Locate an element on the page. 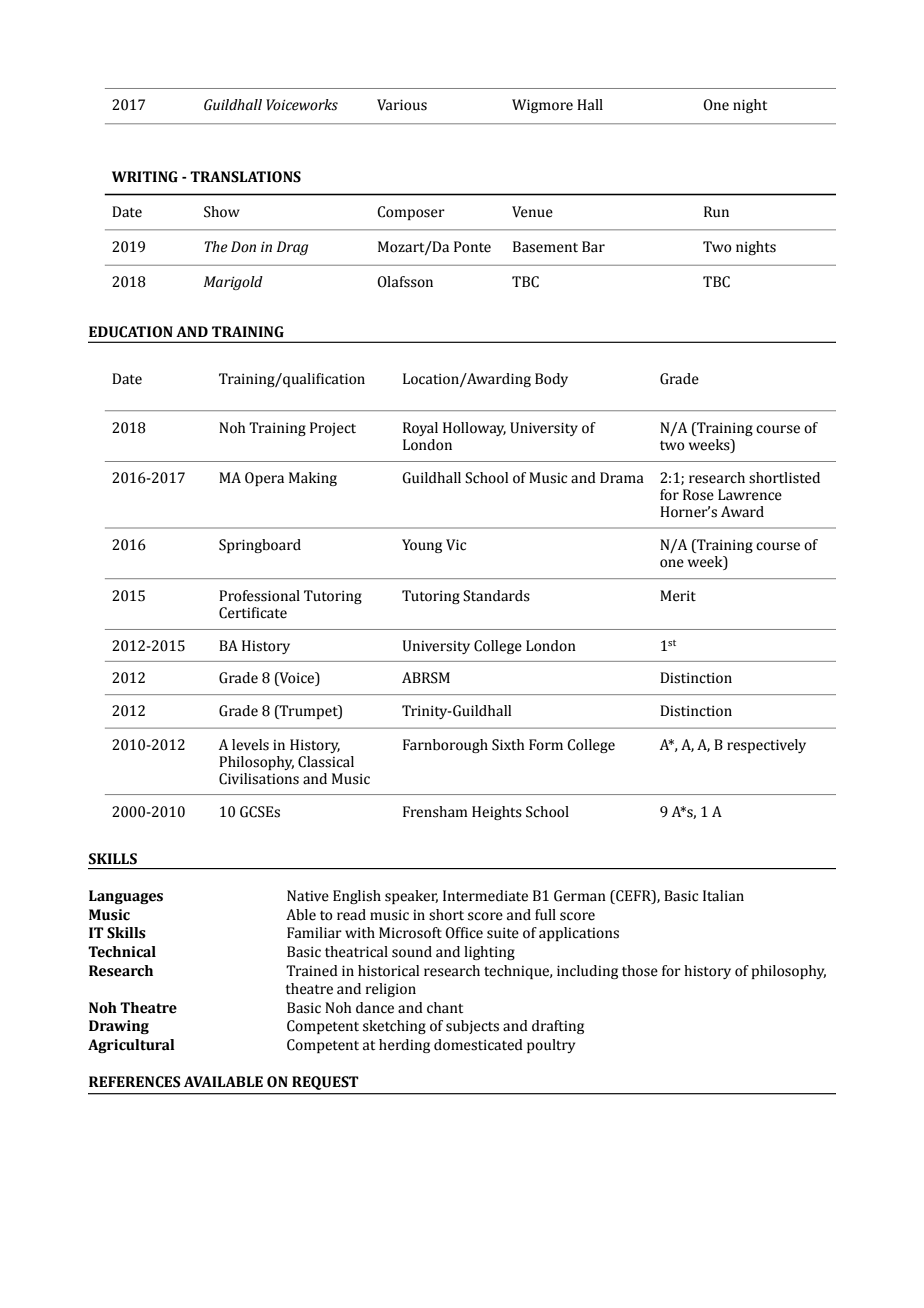 Image resolution: width=924 pixels, height=1308 pixels. Merit is located at coordinates (678, 596).
